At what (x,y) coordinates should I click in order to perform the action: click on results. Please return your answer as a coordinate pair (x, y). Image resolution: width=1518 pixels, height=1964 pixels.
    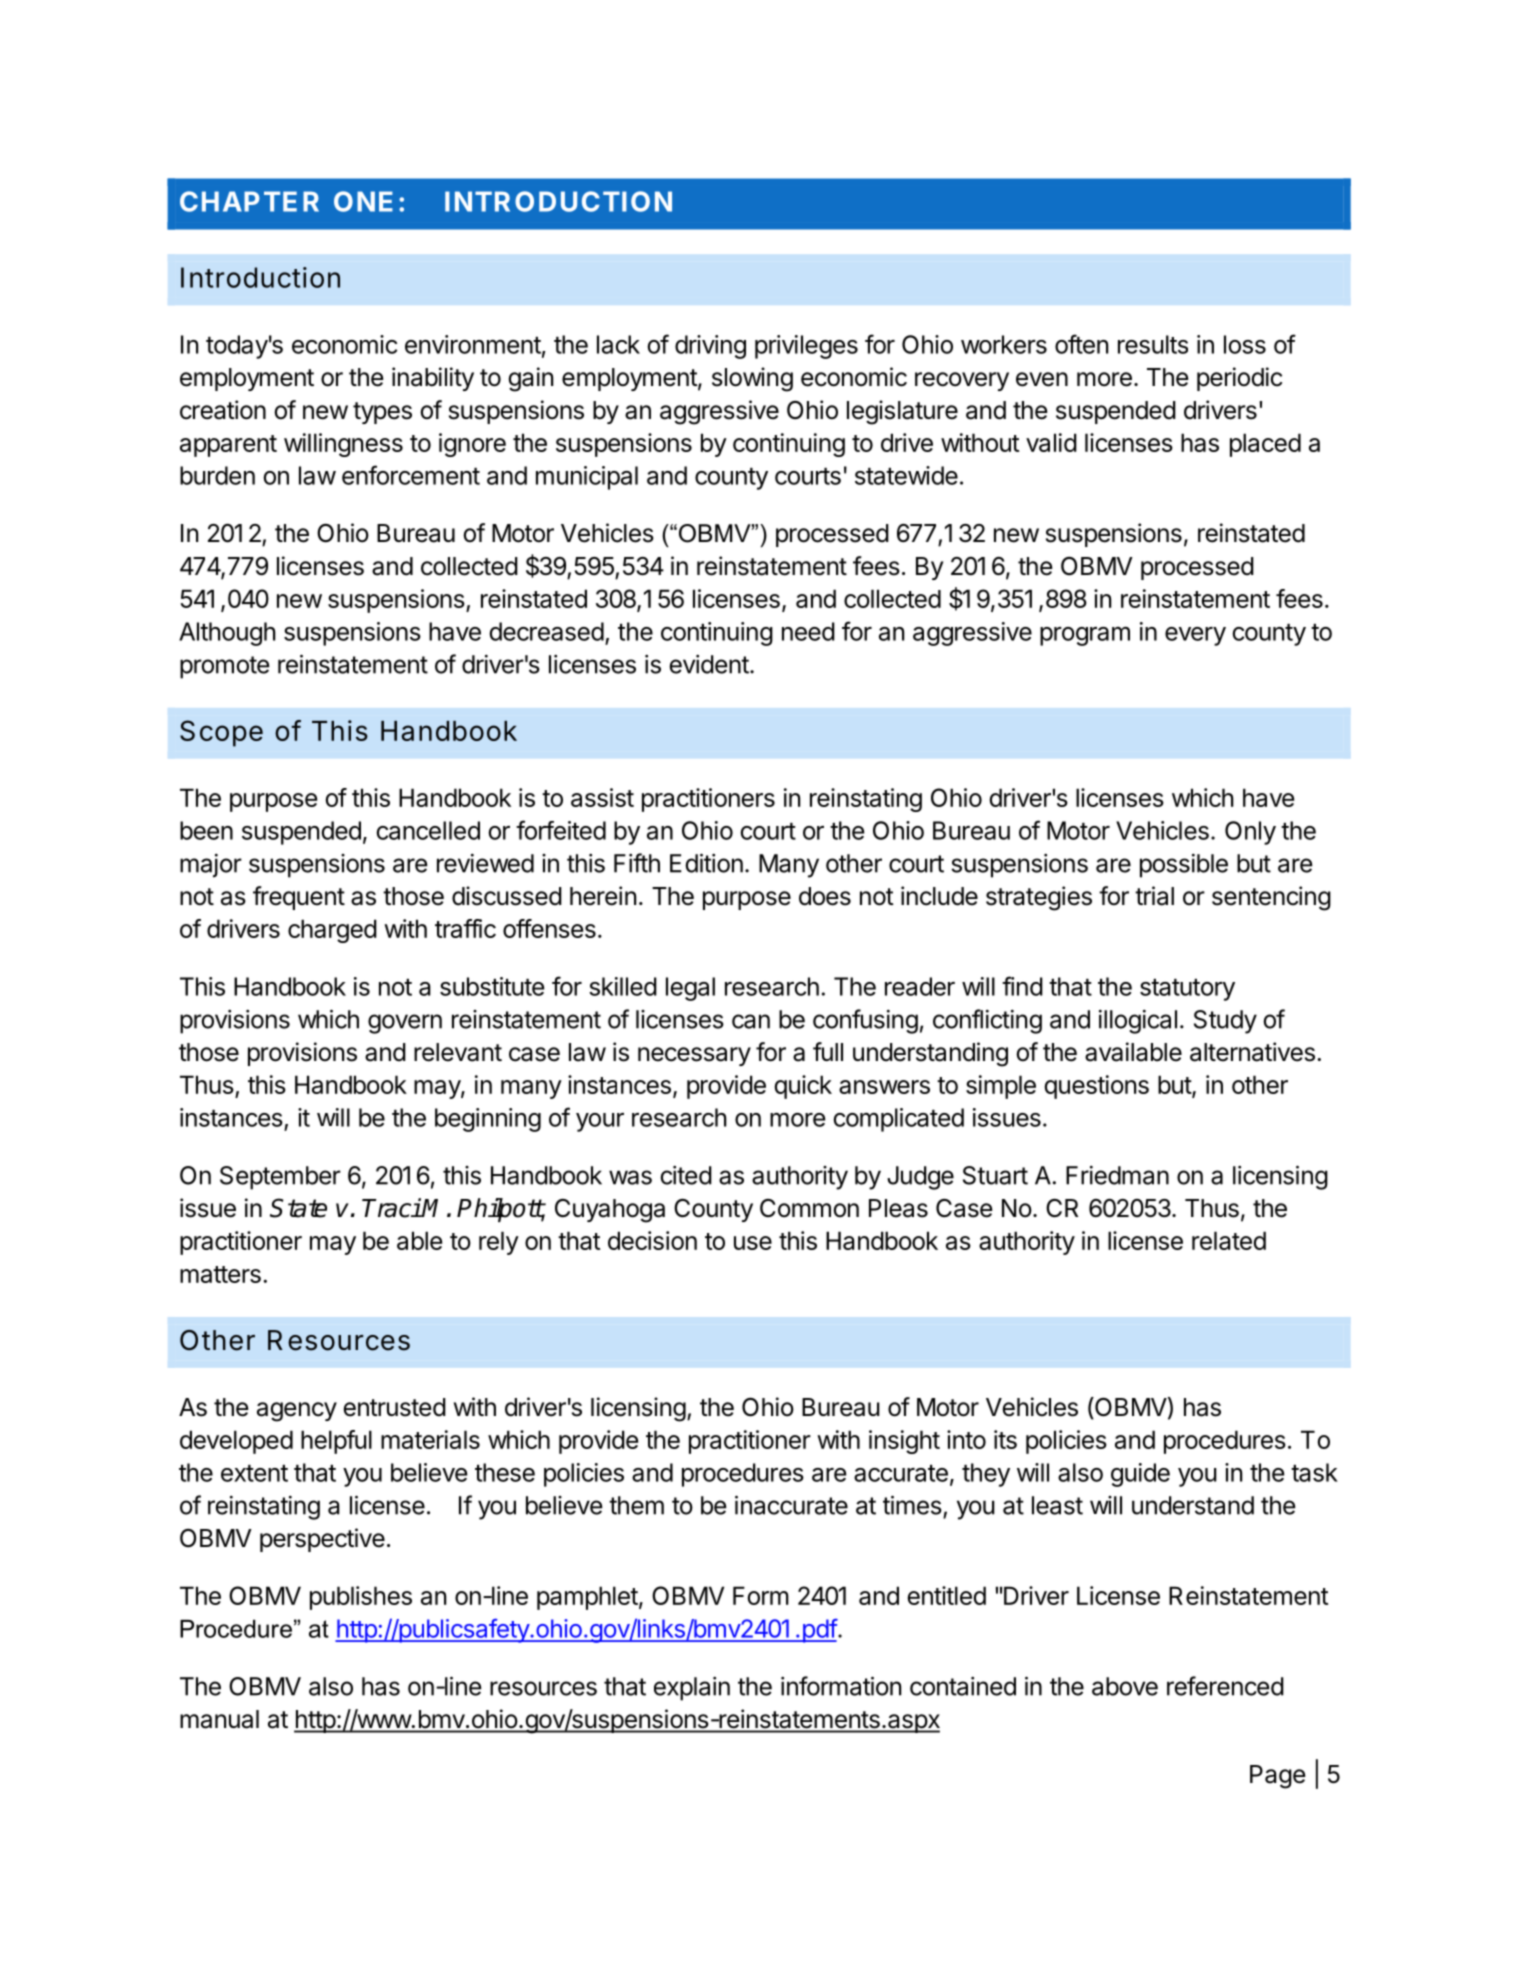
    Looking at the image, I should click on (1153, 344).
